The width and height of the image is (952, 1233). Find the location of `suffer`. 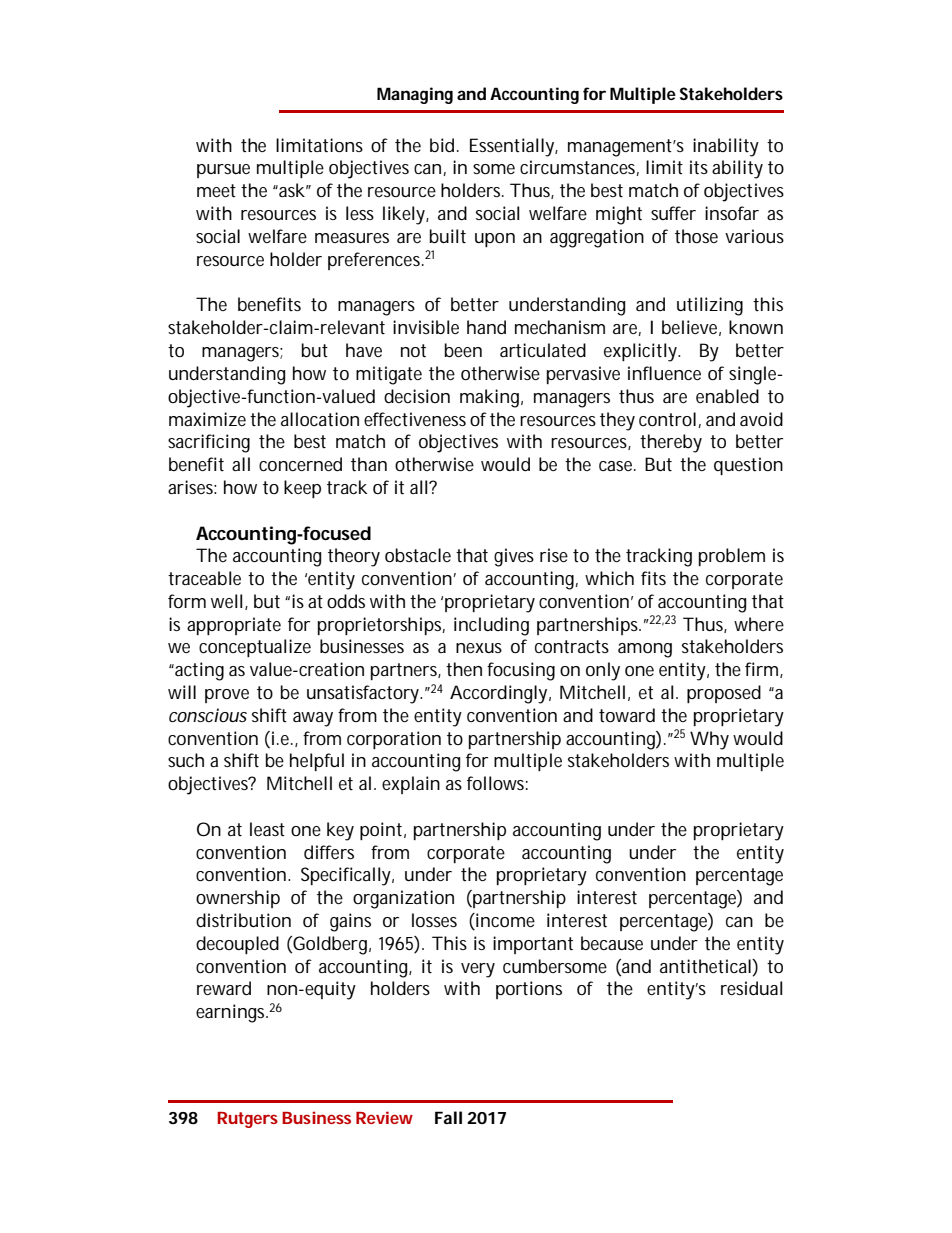

suffer is located at coordinates (673, 213).
